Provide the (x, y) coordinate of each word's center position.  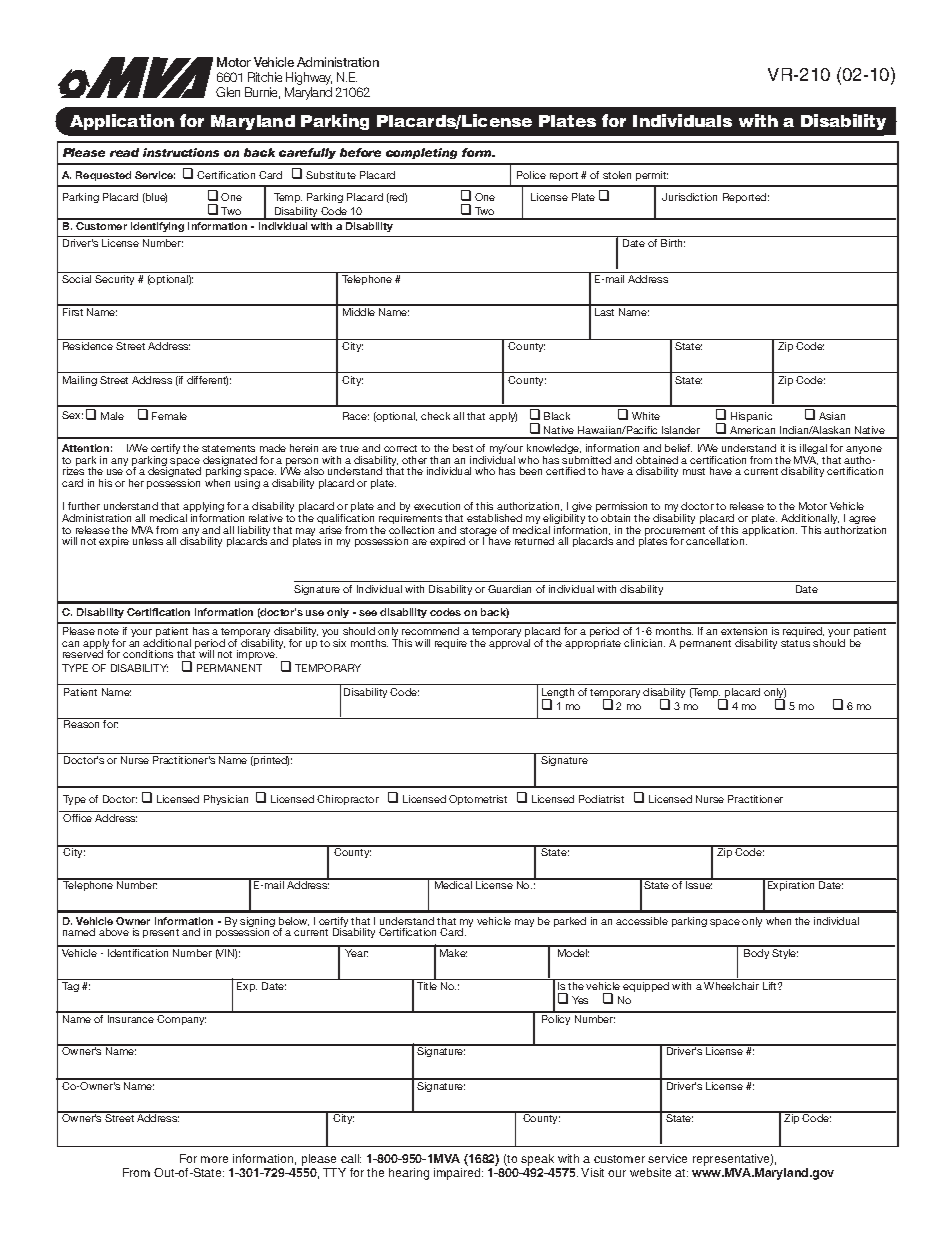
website (650, 1172)
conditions (148, 654)
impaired (458, 1174)
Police (531, 175)
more (214, 1159)
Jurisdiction (689, 197)
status (795, 643)
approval (509, 644)
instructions (181, 152)
